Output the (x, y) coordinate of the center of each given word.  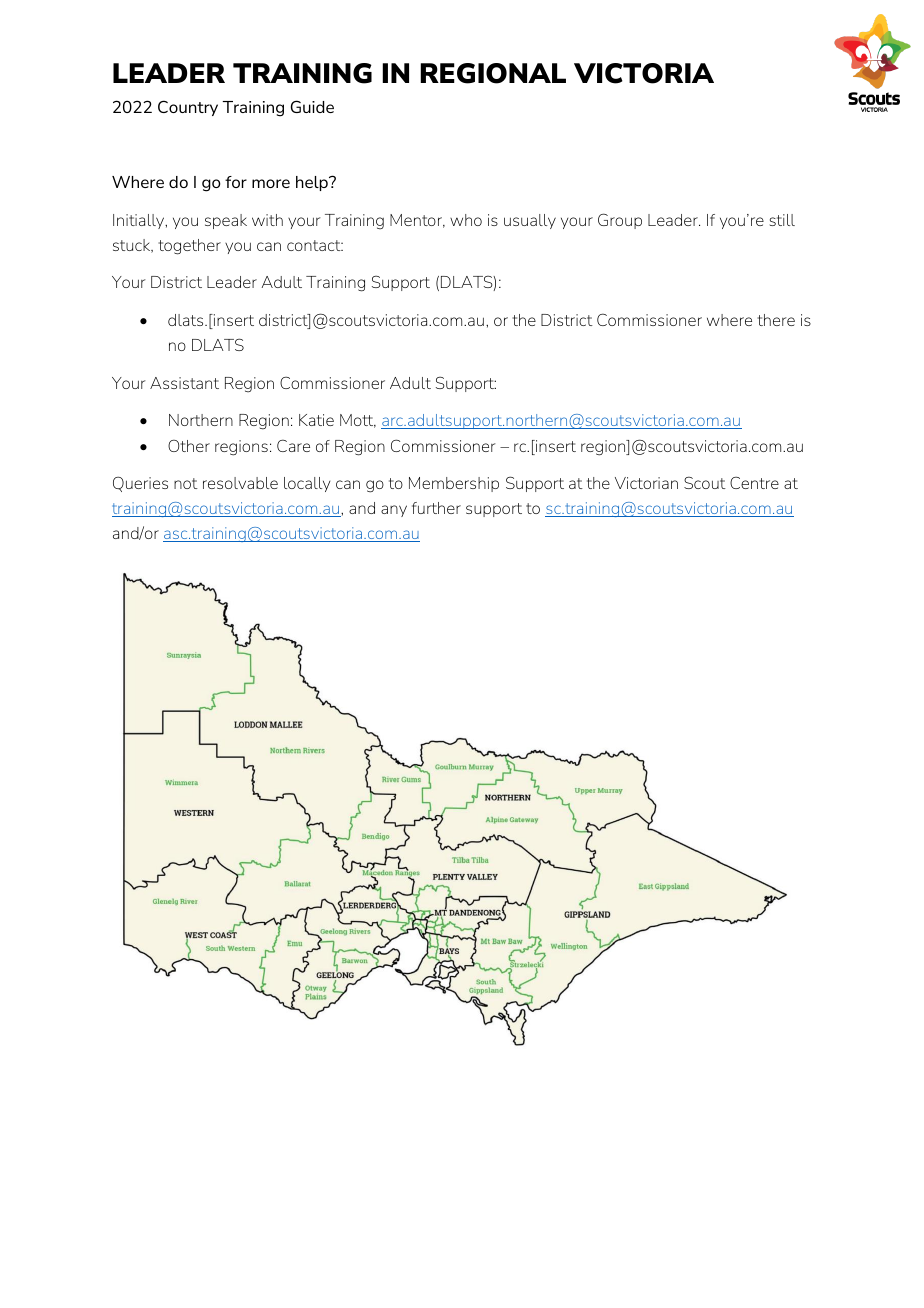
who (466, 220)
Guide (312, 106)
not (186, 483)
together (189, 247)
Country (188, 108)
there (776, 320)
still (782, 220)
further (436, 508)
